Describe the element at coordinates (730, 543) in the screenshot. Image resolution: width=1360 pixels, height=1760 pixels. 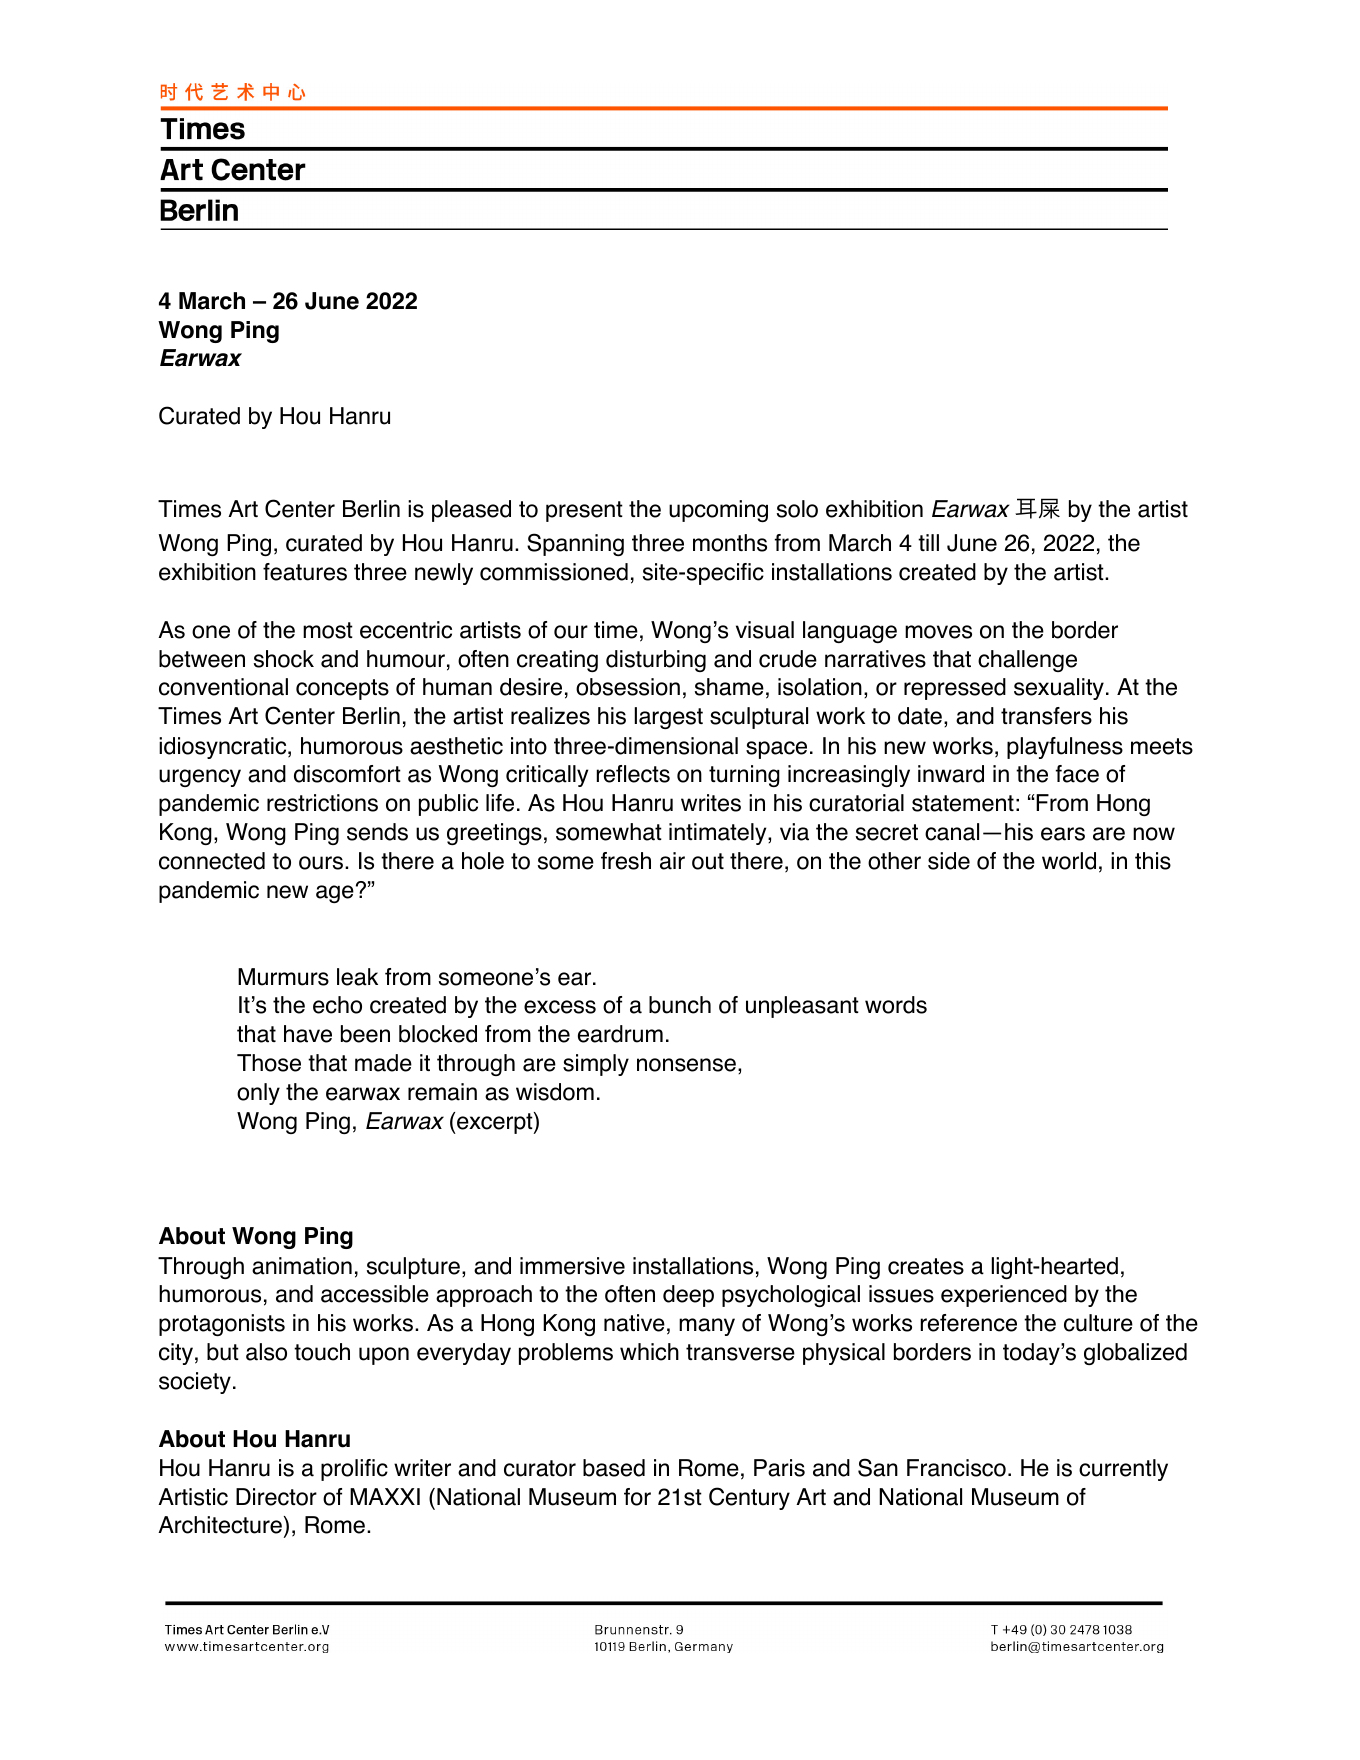
I see `months` at that location.
